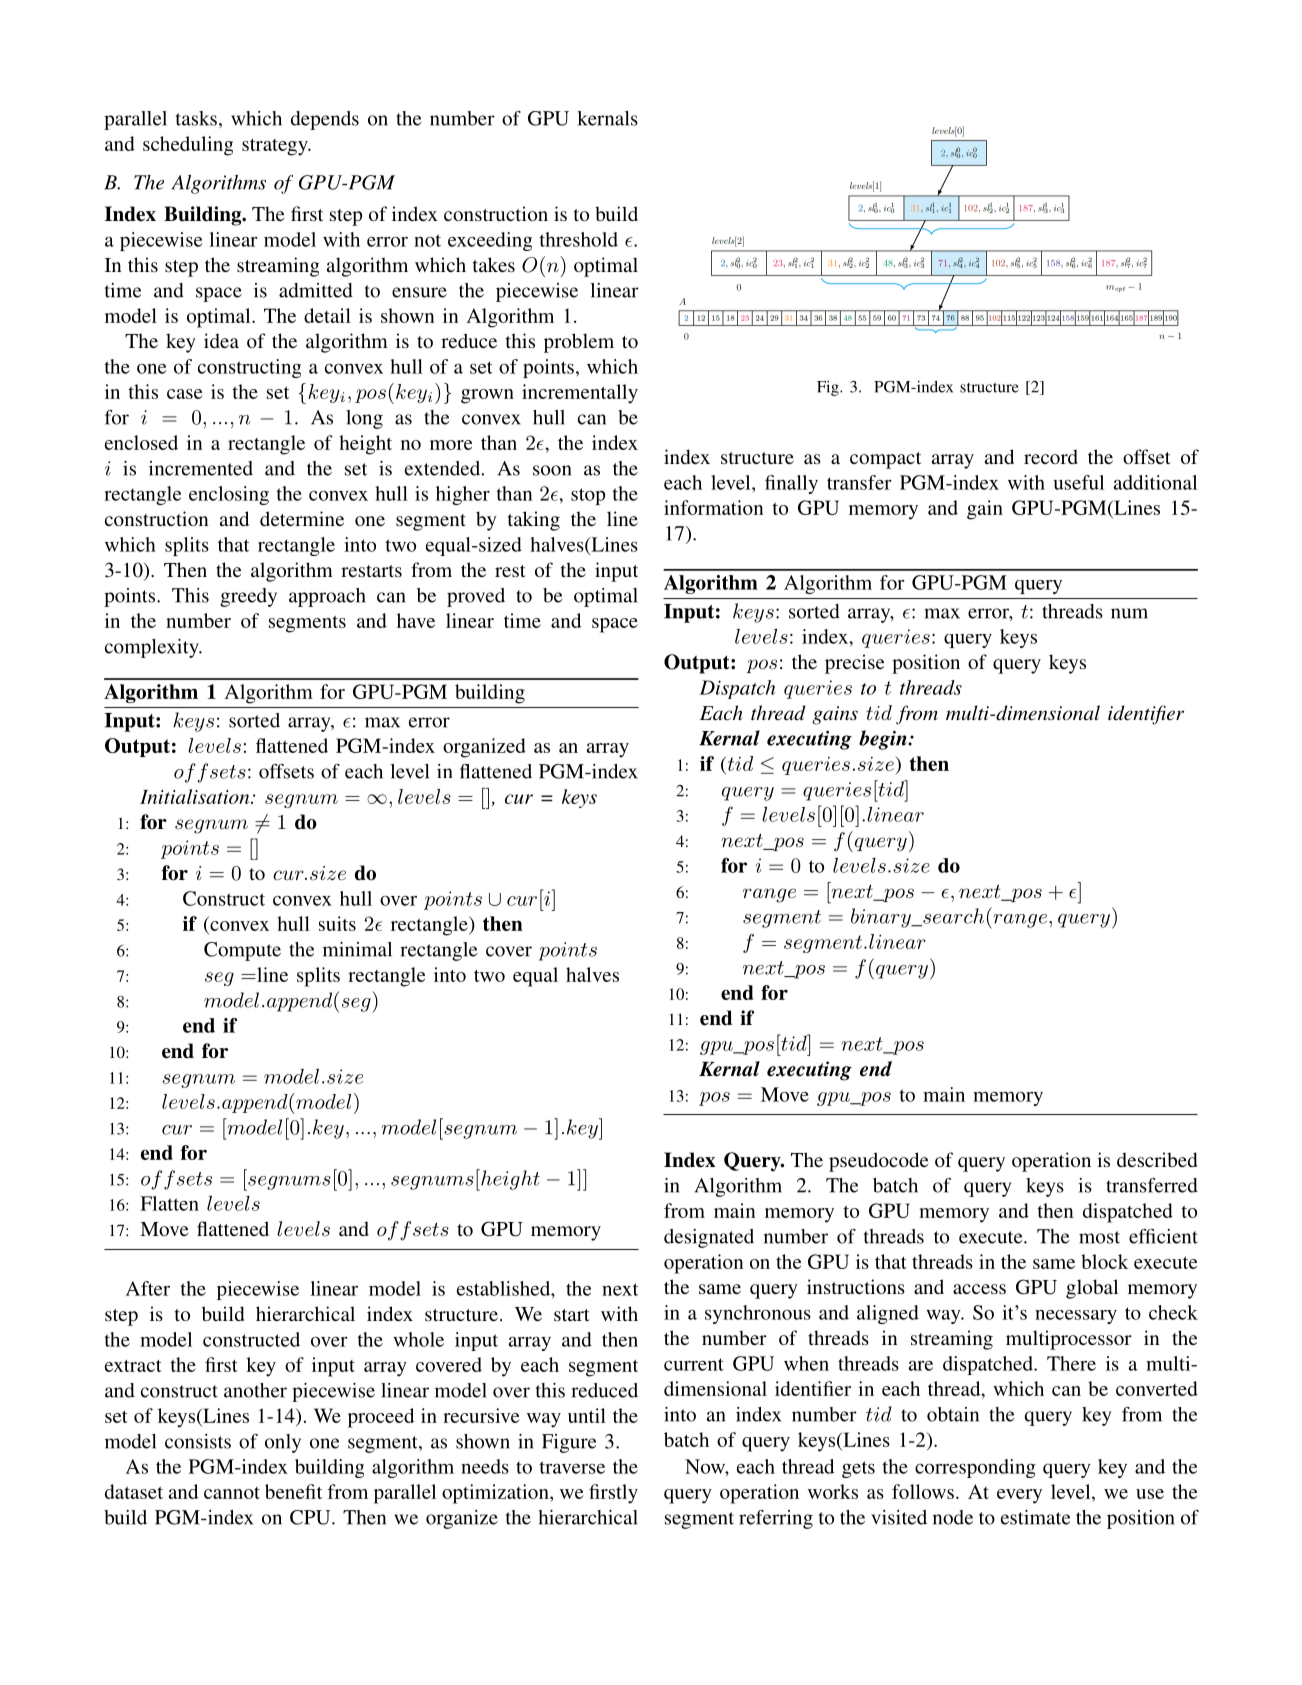 The width and height of the screenshot is (1302, 1685). I want to click on binary, so click(882, 918).
